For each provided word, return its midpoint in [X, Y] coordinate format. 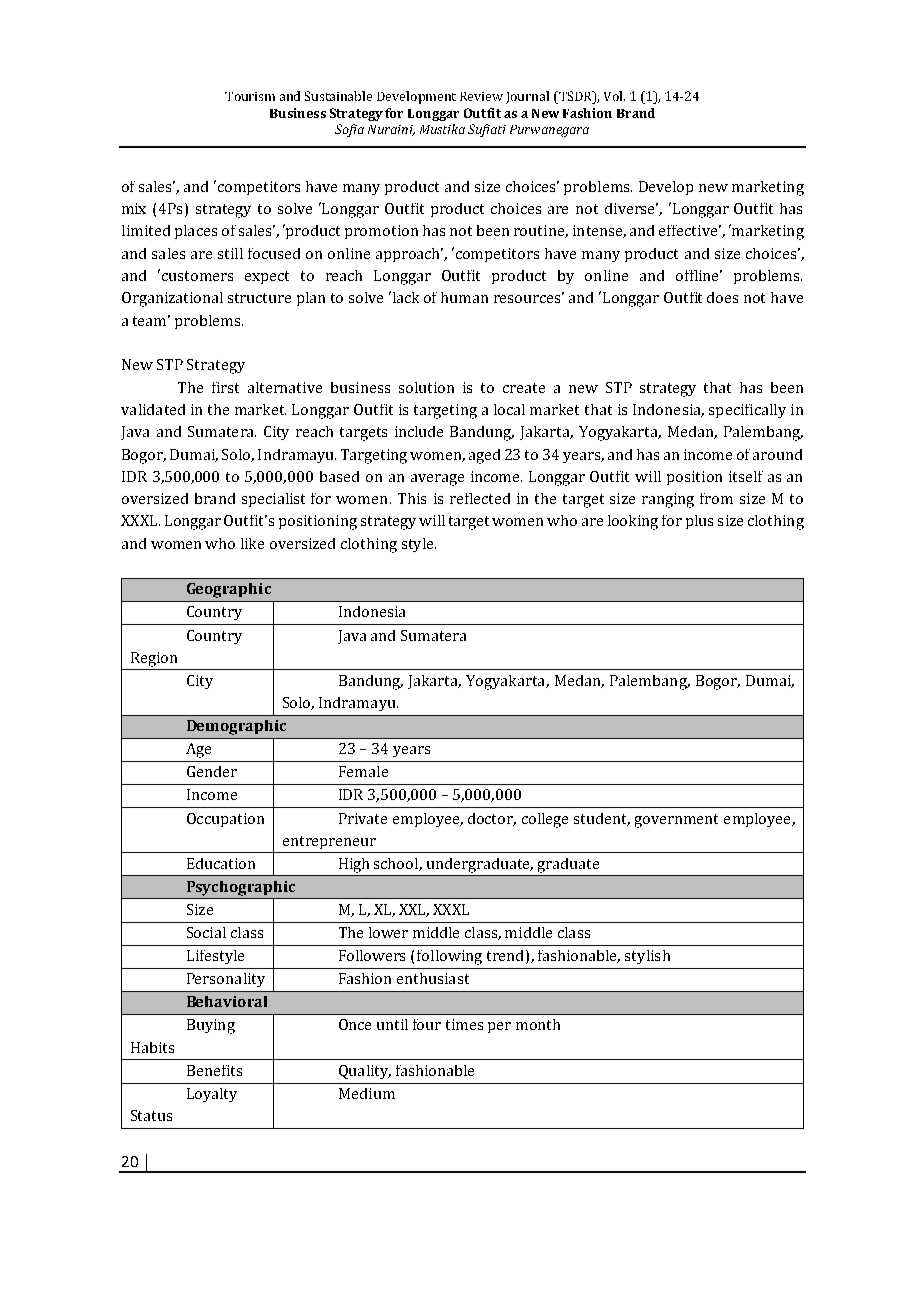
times [464, 1024]
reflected [480, 498]
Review [481, 96]
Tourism [250, 96]
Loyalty [212, 1095]
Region [154, 659]
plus [699, 522]
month [538, 1024]
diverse [631, 208]
